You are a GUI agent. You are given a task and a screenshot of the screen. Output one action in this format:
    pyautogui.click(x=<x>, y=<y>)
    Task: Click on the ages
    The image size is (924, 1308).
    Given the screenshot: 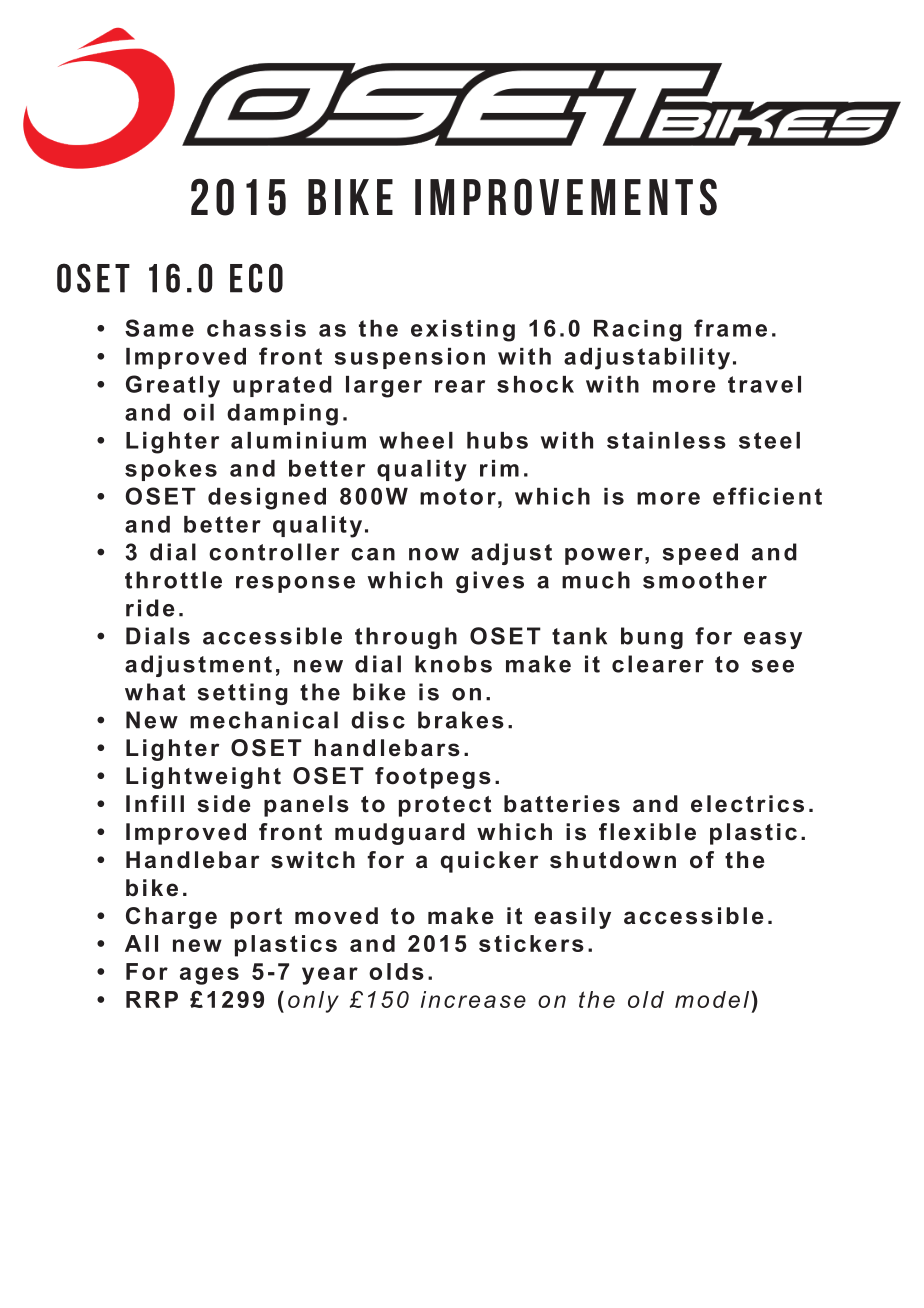 What is the action you would take?
    pyautogui.click(x=209, y=976)
